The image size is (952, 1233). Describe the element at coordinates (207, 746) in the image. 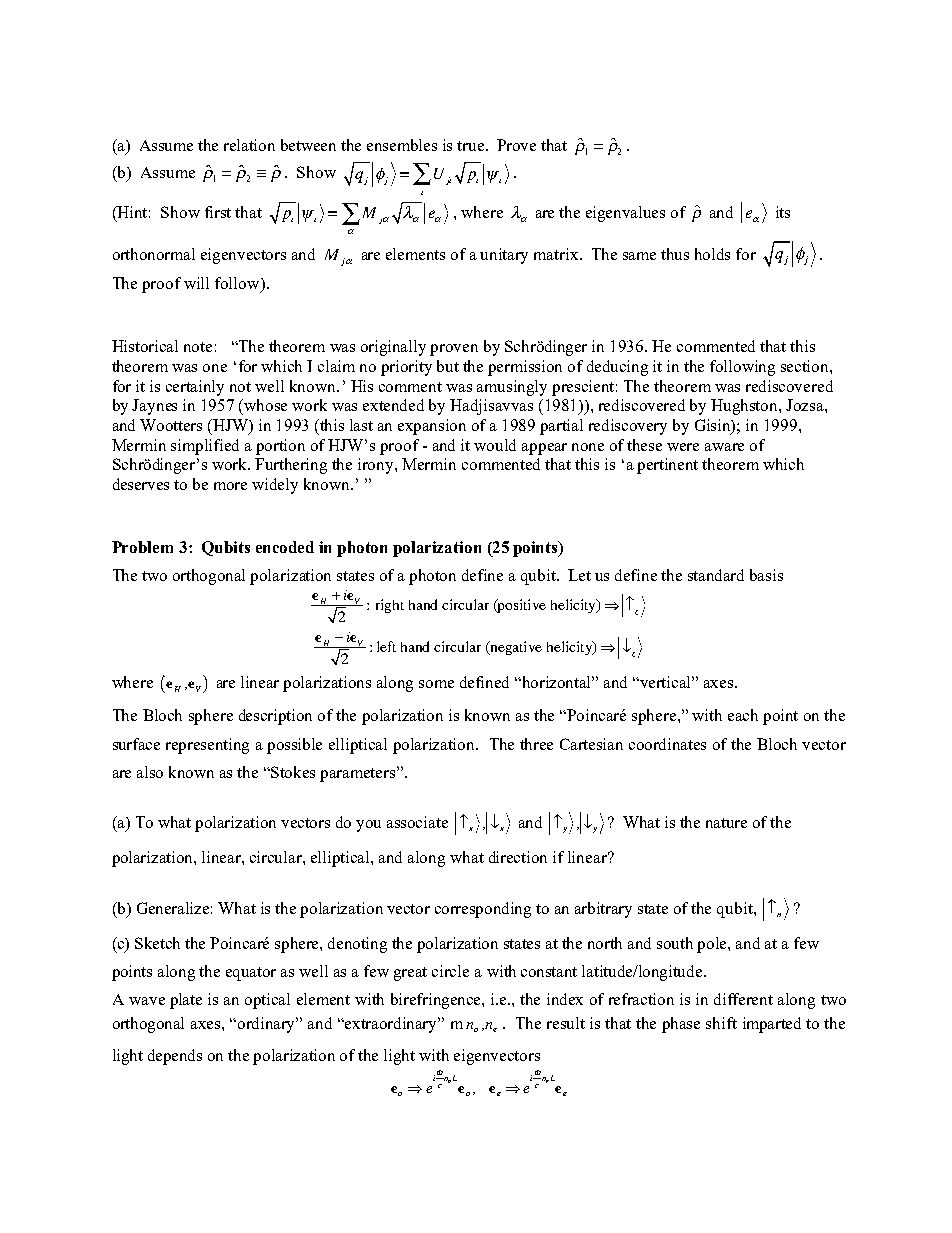

I see `representing` at that location.
